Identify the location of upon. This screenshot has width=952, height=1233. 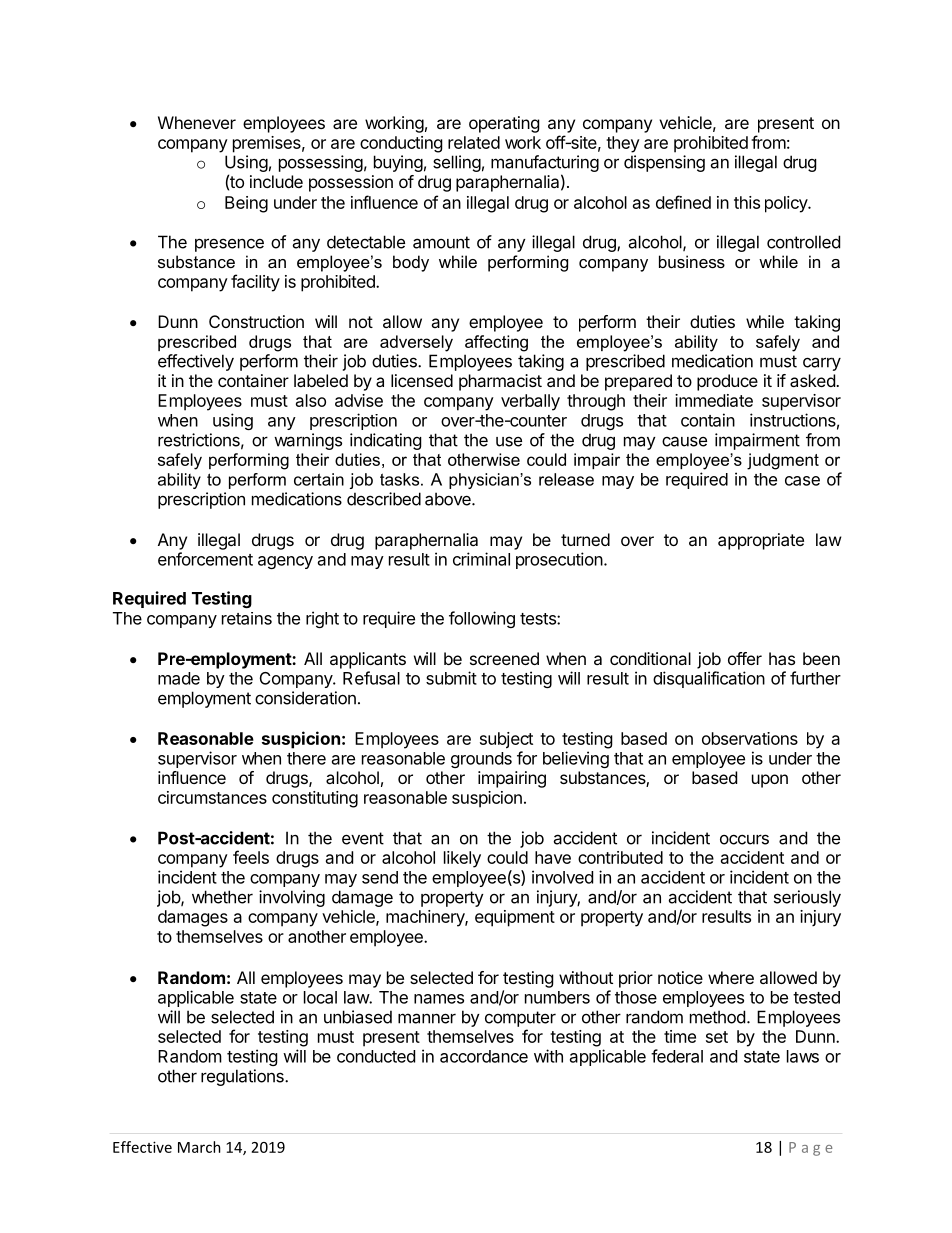
(770, 781).
